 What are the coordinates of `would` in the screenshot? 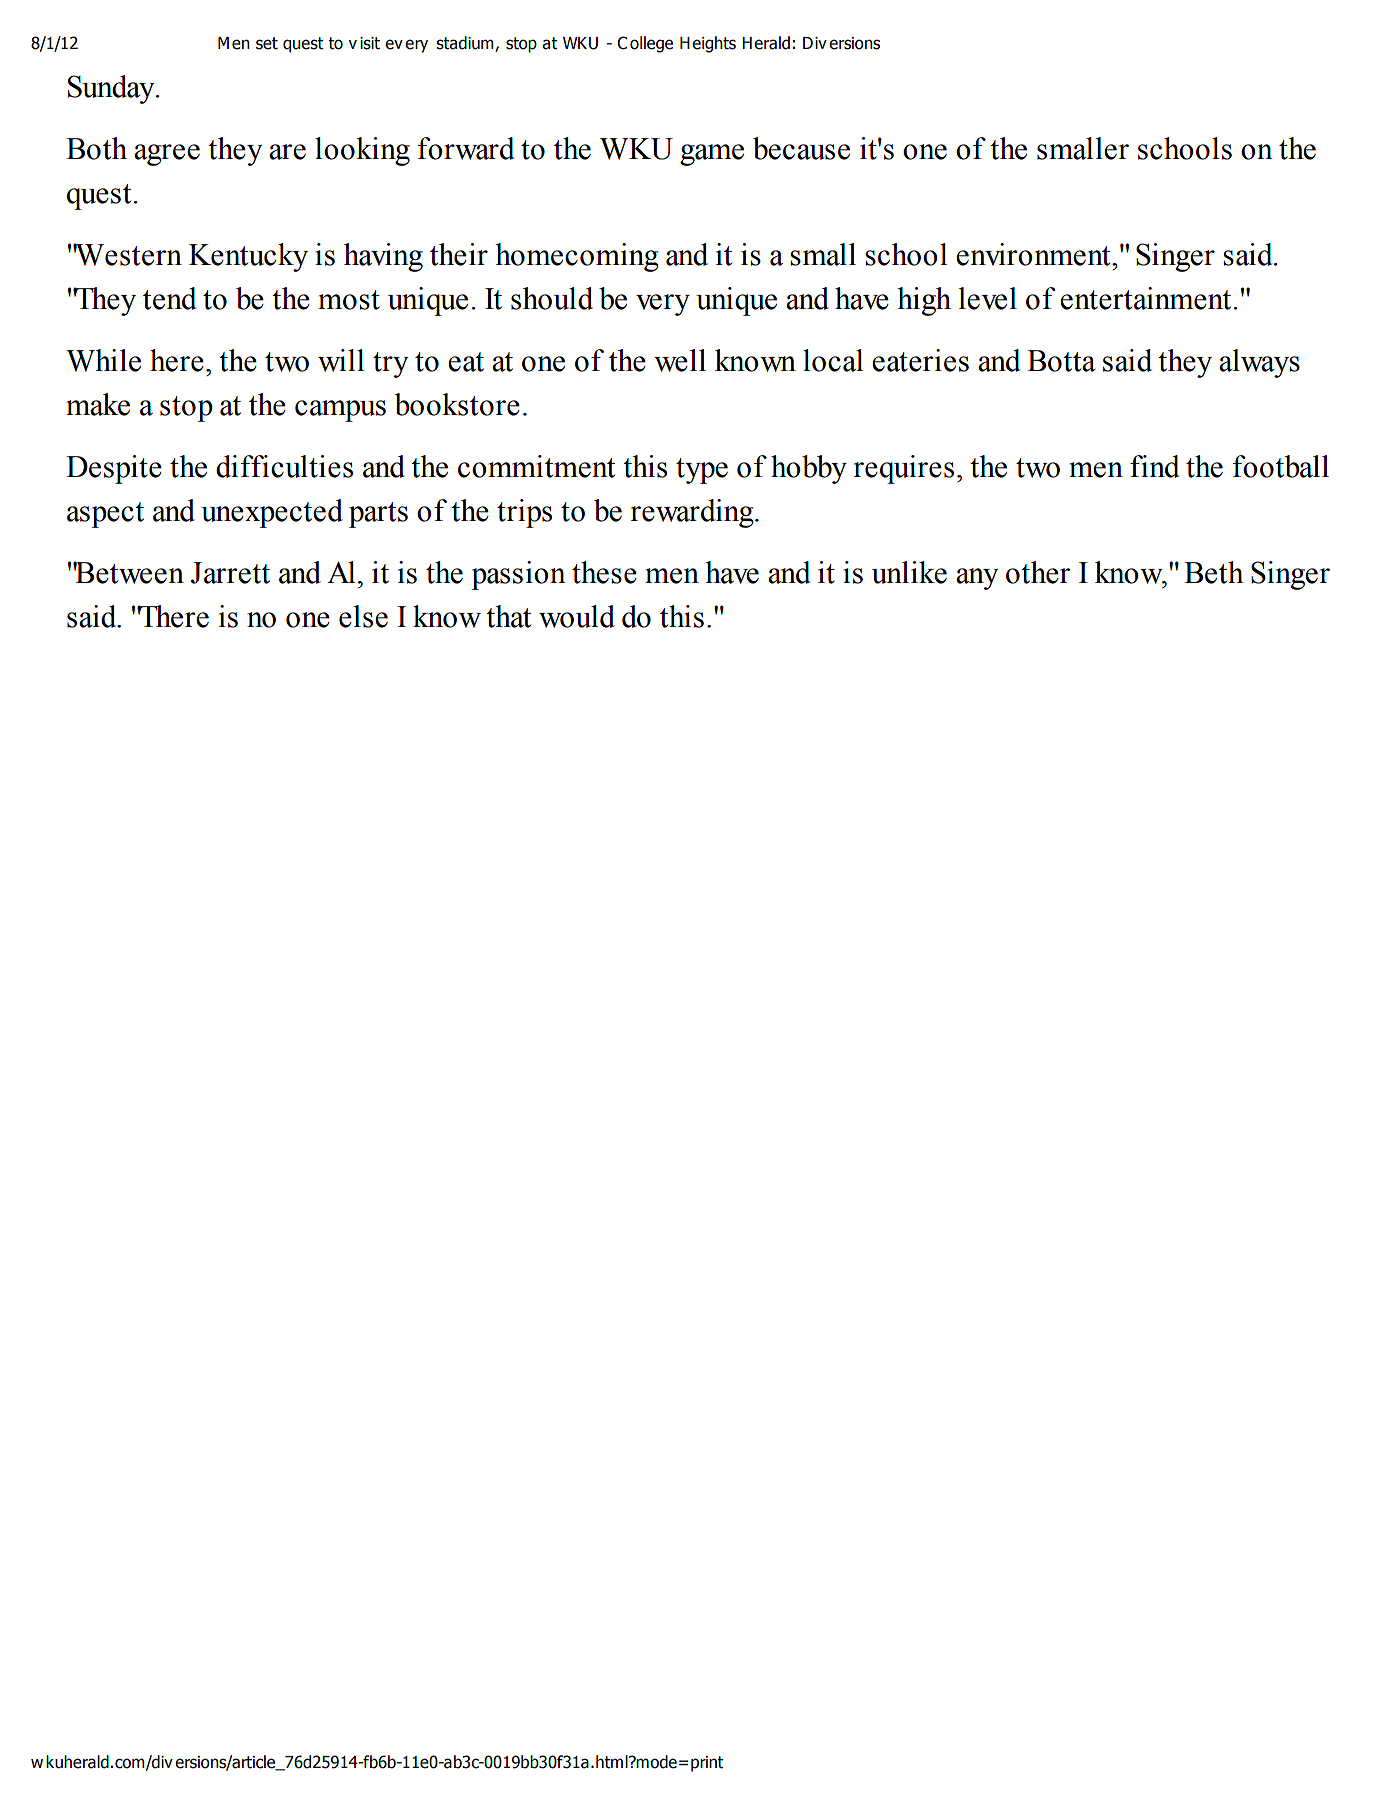 It's located at (577, 616).
